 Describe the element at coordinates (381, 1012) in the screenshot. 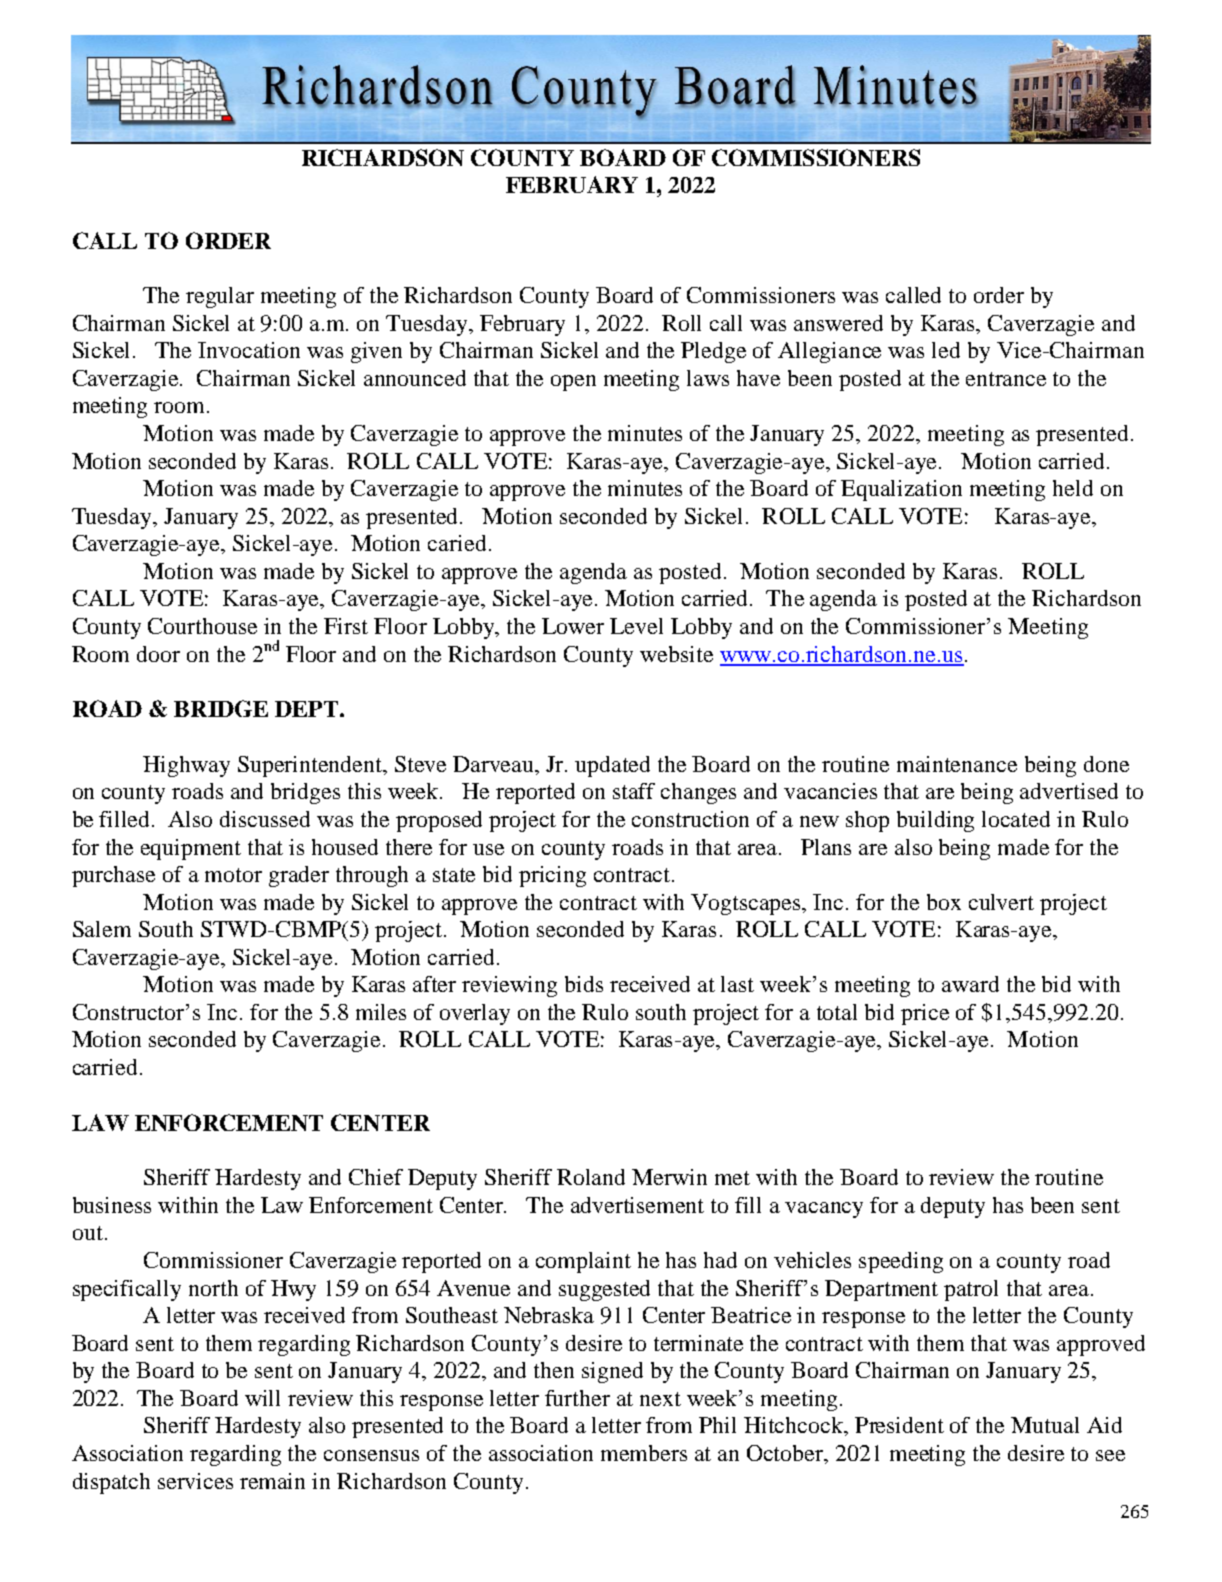

I see `miles` at that location.
